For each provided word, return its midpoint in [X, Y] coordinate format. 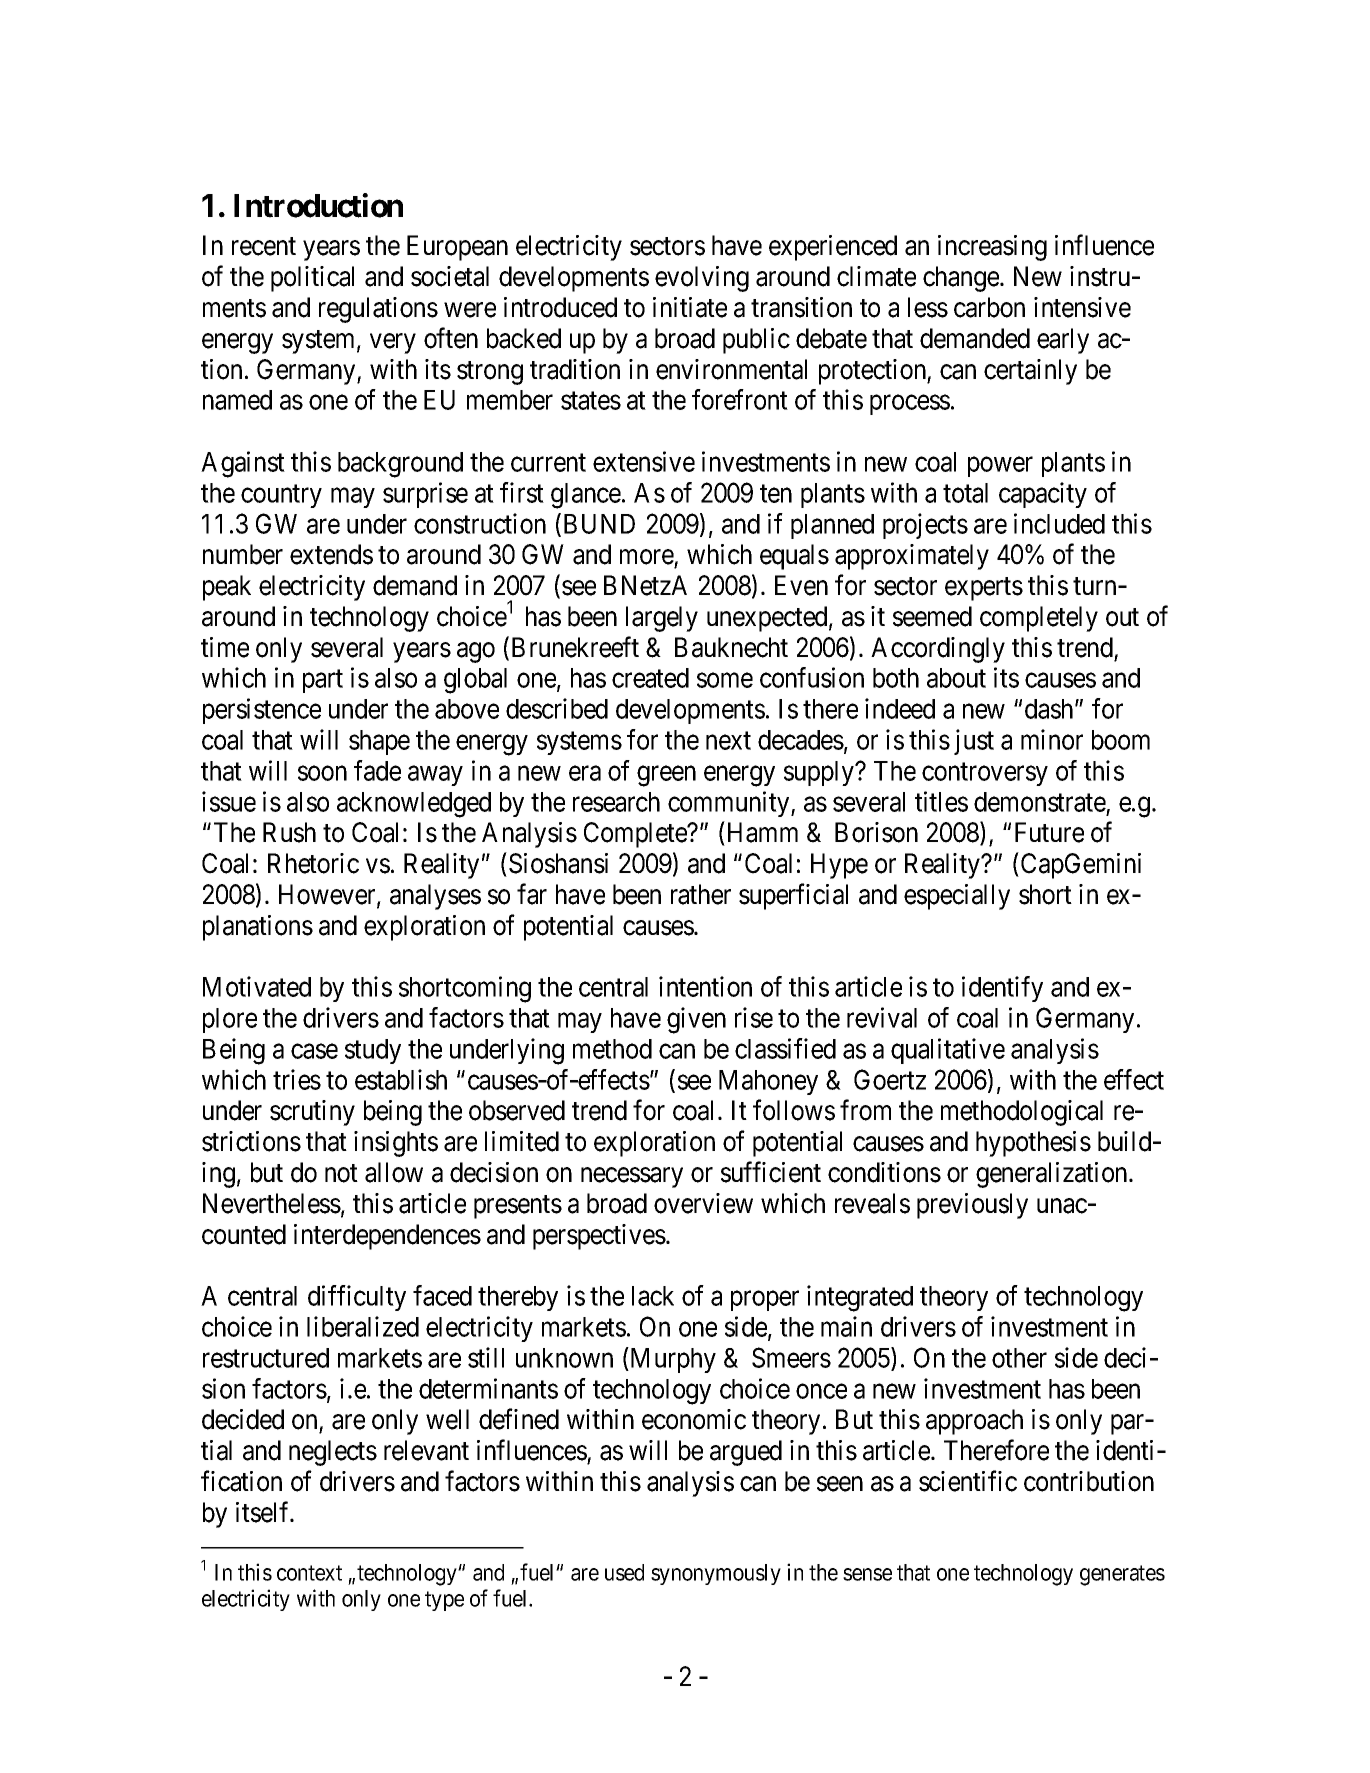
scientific [968, 1481]
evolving [702, 279]
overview [703, 1203]
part [323, 681]
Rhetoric [313, 863]
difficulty [357, 1298]
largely [662, 619]
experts [984, 589]
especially [957, 897]
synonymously [716, 1574]
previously [972, 1206]
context [309, 1573]
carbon [989, 307]
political [312, 279]
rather [701, 894]
